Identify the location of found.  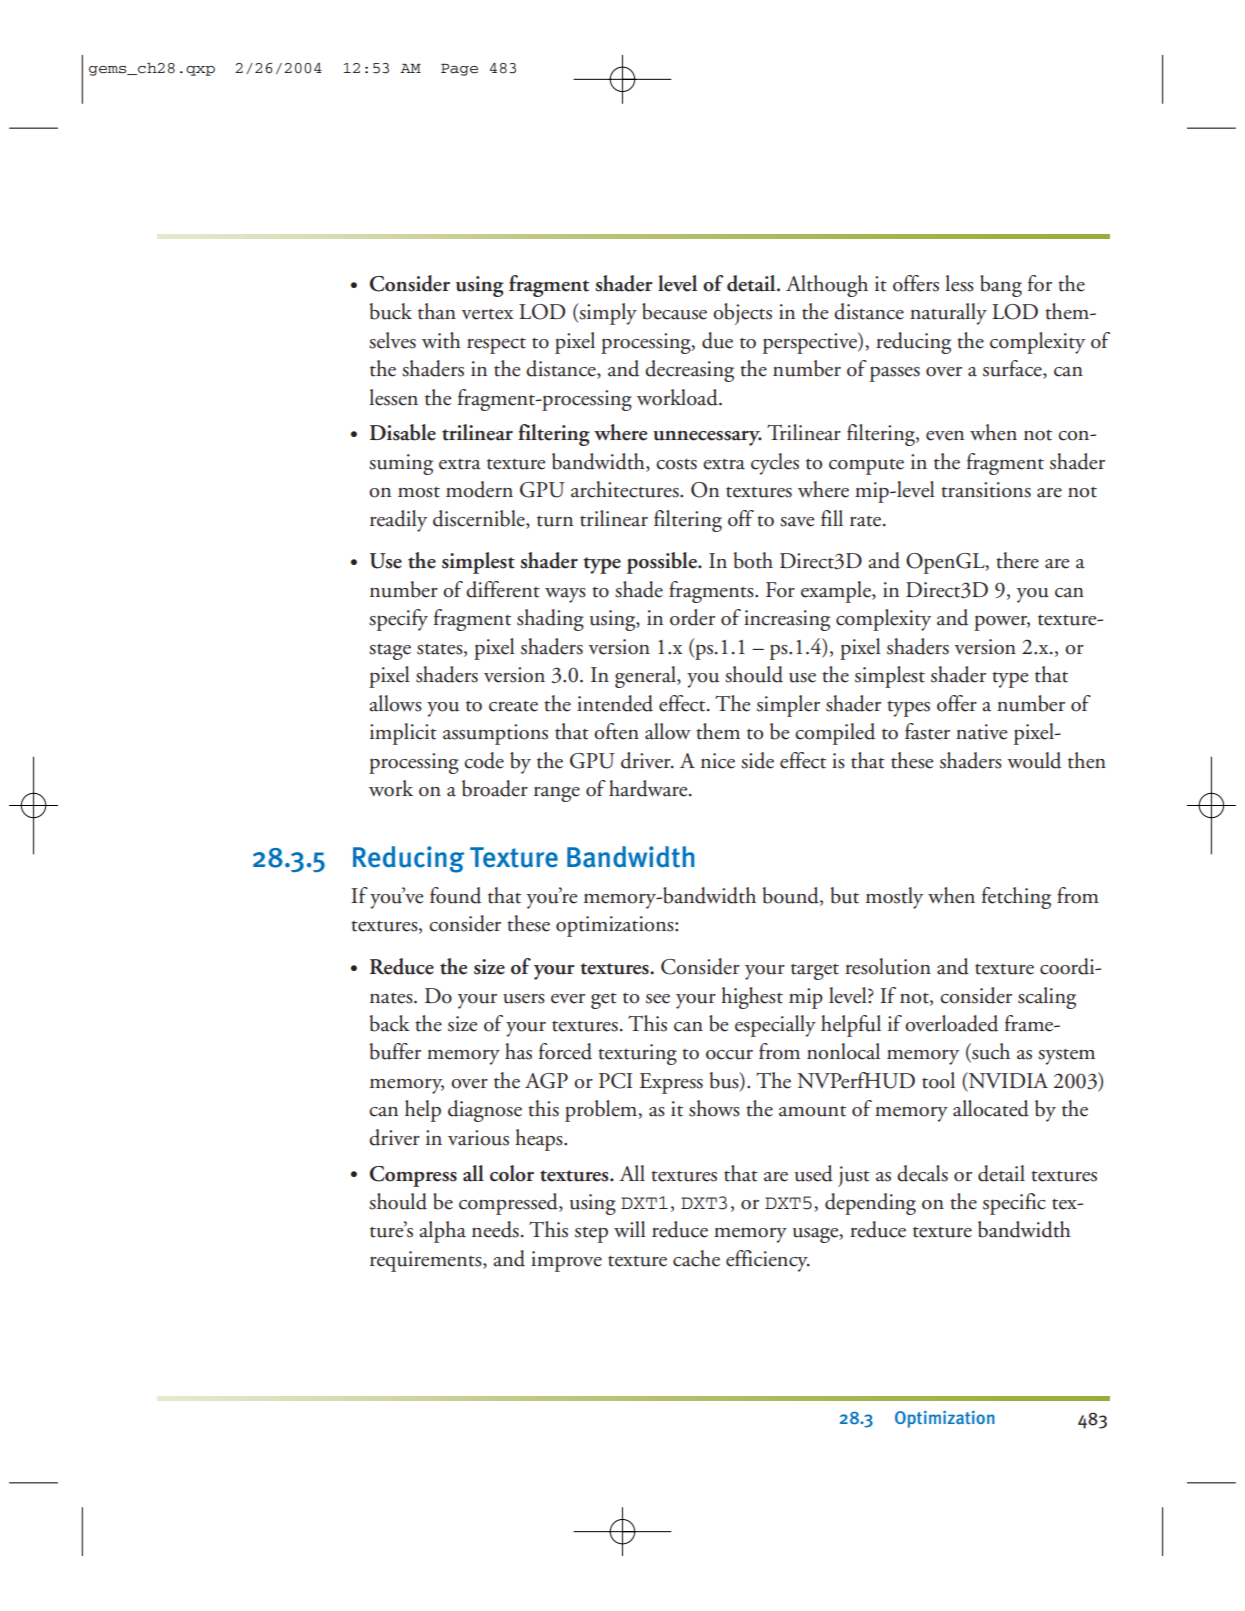
(455, 895).
